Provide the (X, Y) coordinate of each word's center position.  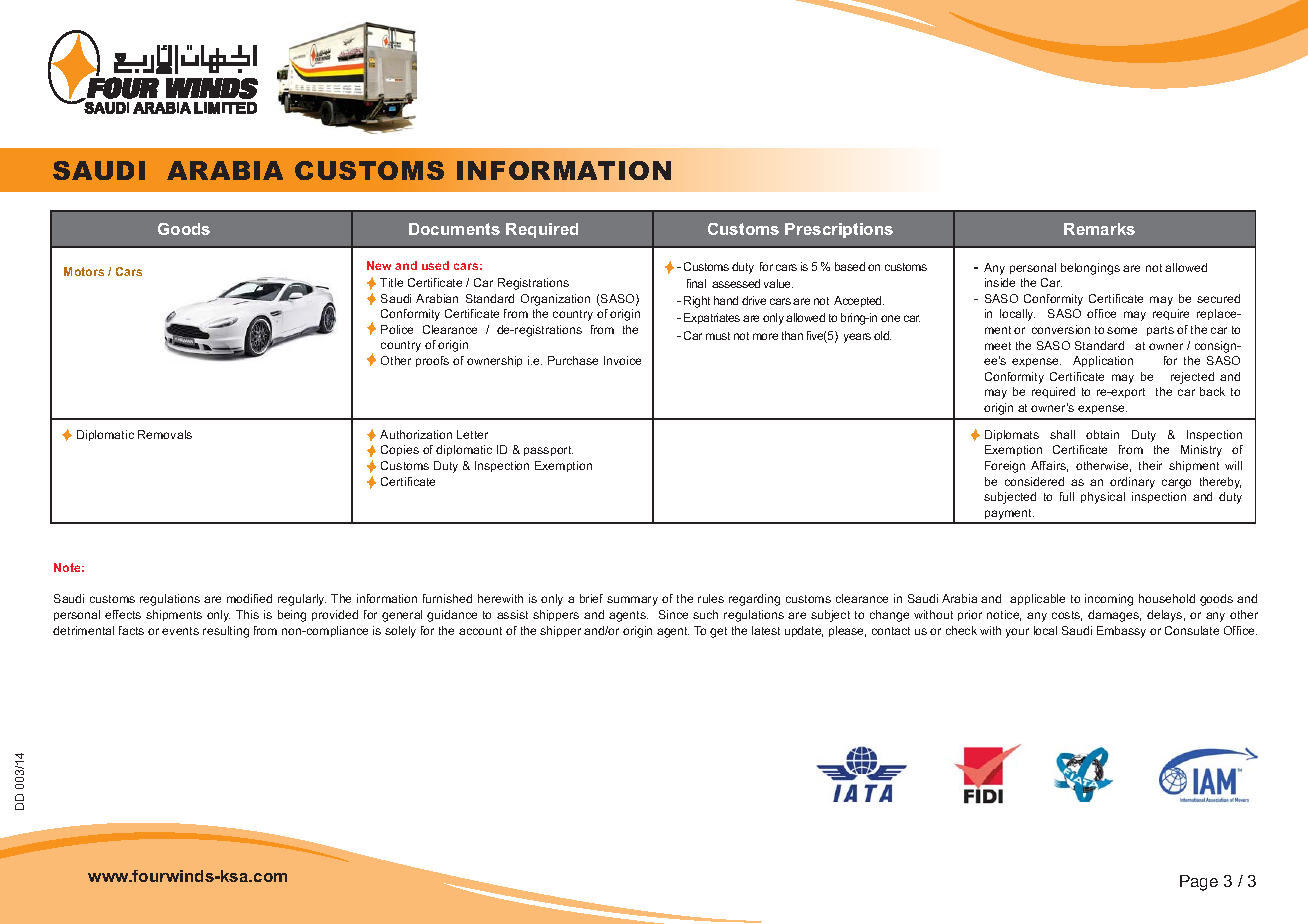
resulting (226, 632)
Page (1199, 883)
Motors (84, 271)
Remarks (1099, 229)
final (696, 283)
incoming (1109, 600)
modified (249, 598)
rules (711, 598)
